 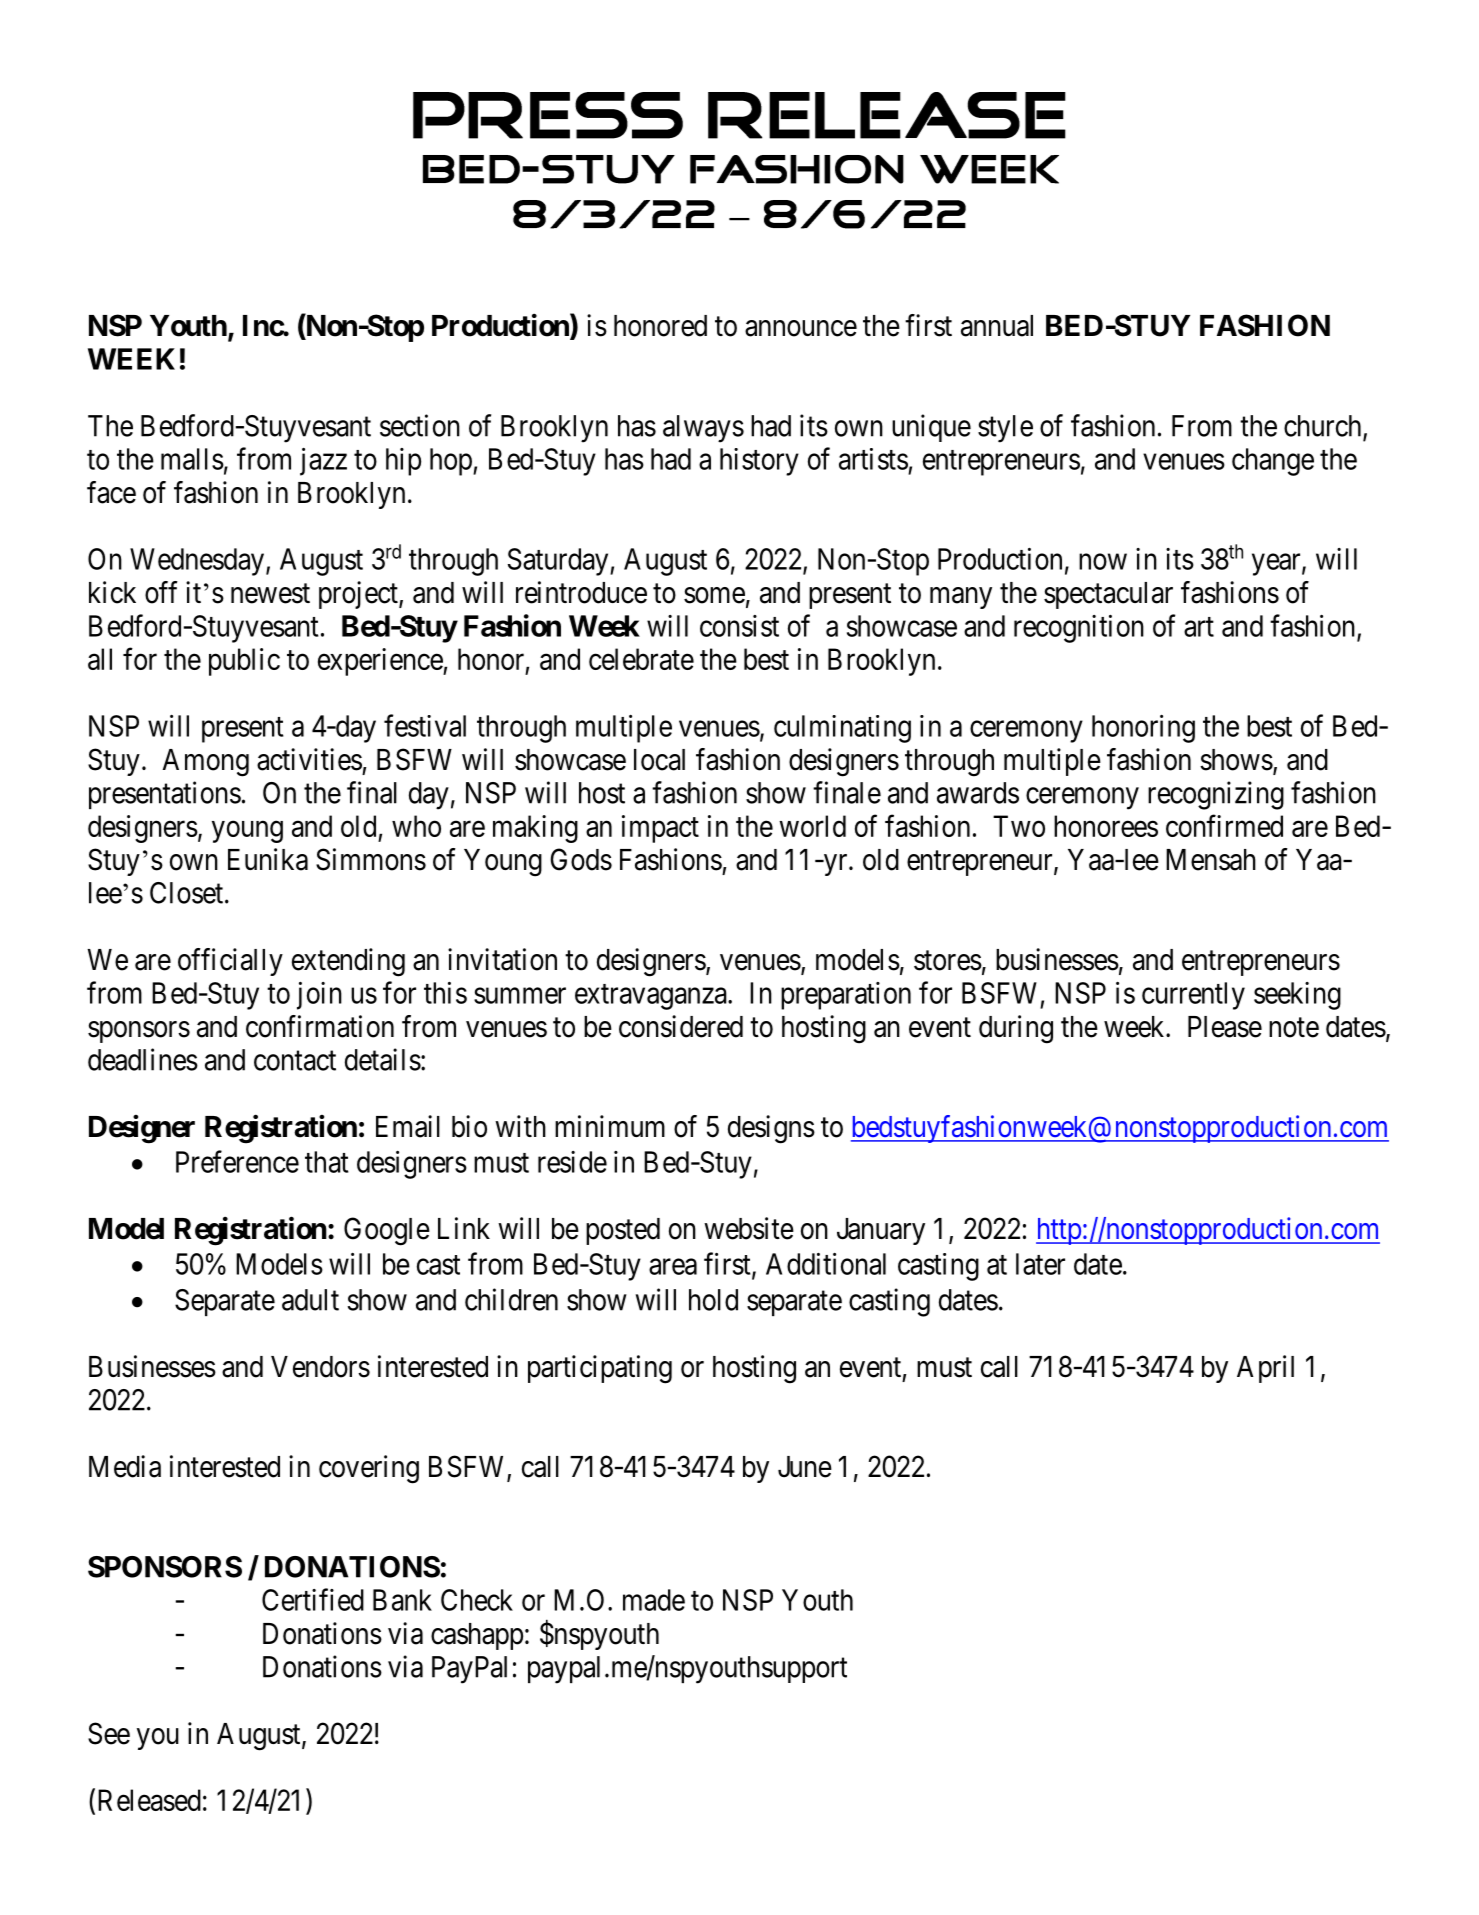 I want to click on June, so click(x=805, y=1467).
